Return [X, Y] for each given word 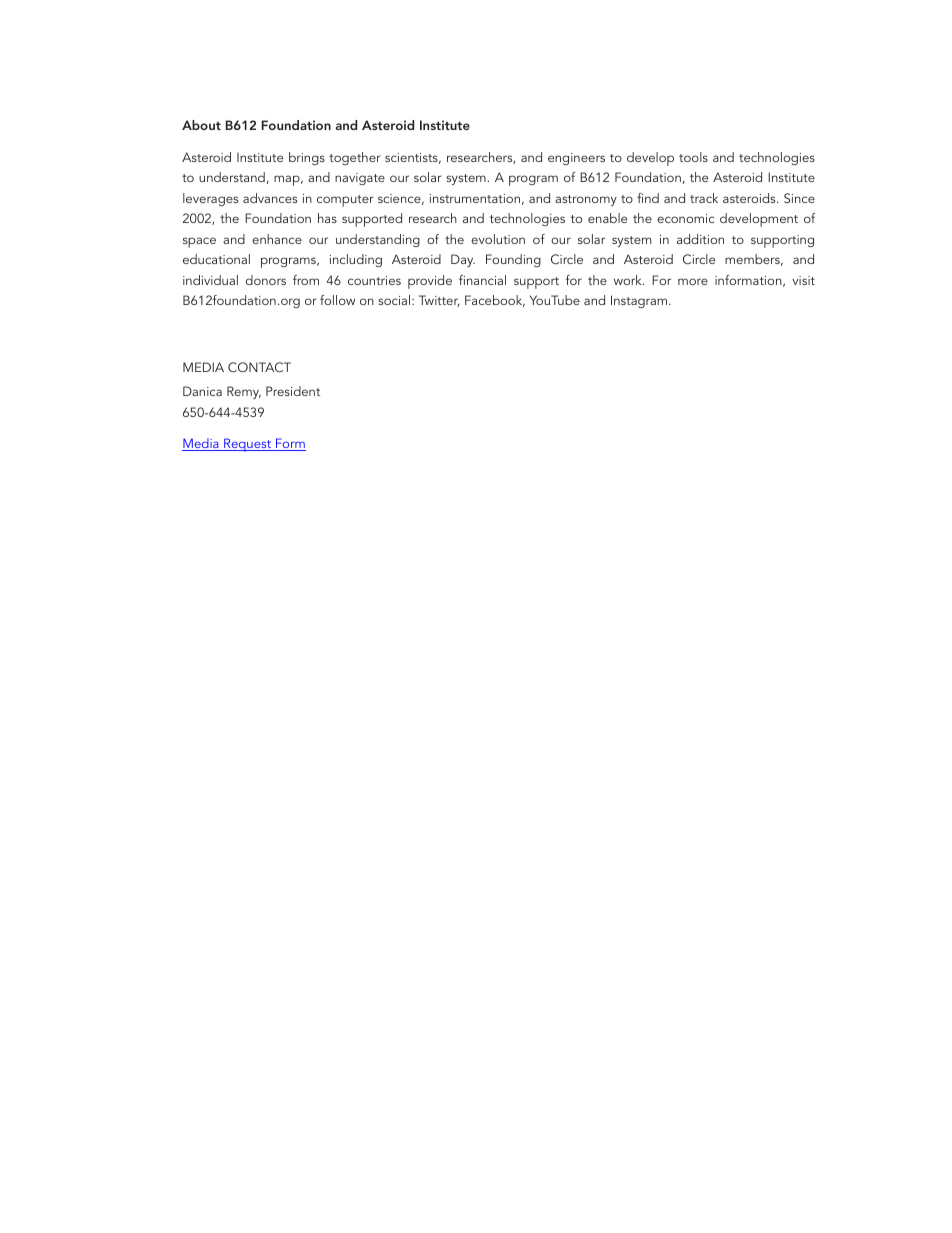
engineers [576, 159]
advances [270, 198]
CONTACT [259, 367]
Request [248, 445]
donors [266, 280]
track [704, 198]
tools [693, 157]
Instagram [640, 301]
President [293, 391]
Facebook [495, 301]
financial [482, 280]
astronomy [586, 200]
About [201, 125]
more [693, 281]
